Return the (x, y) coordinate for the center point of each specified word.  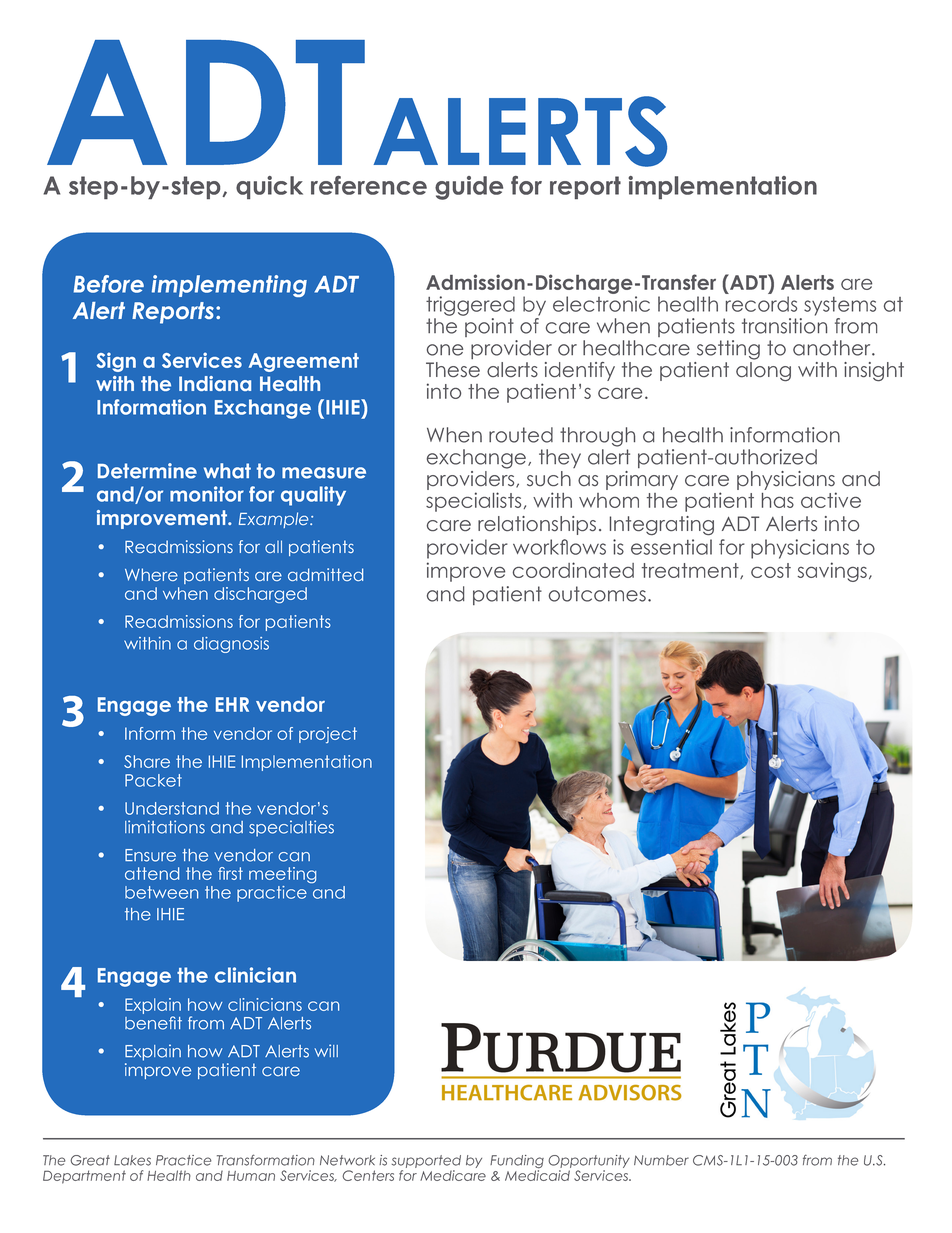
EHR (232, 704)
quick (269, 187)
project (328, 735)
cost (771, 570)
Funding (517, 1163)
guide (469, 188)
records (761, 304)
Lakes (132, 1160)
